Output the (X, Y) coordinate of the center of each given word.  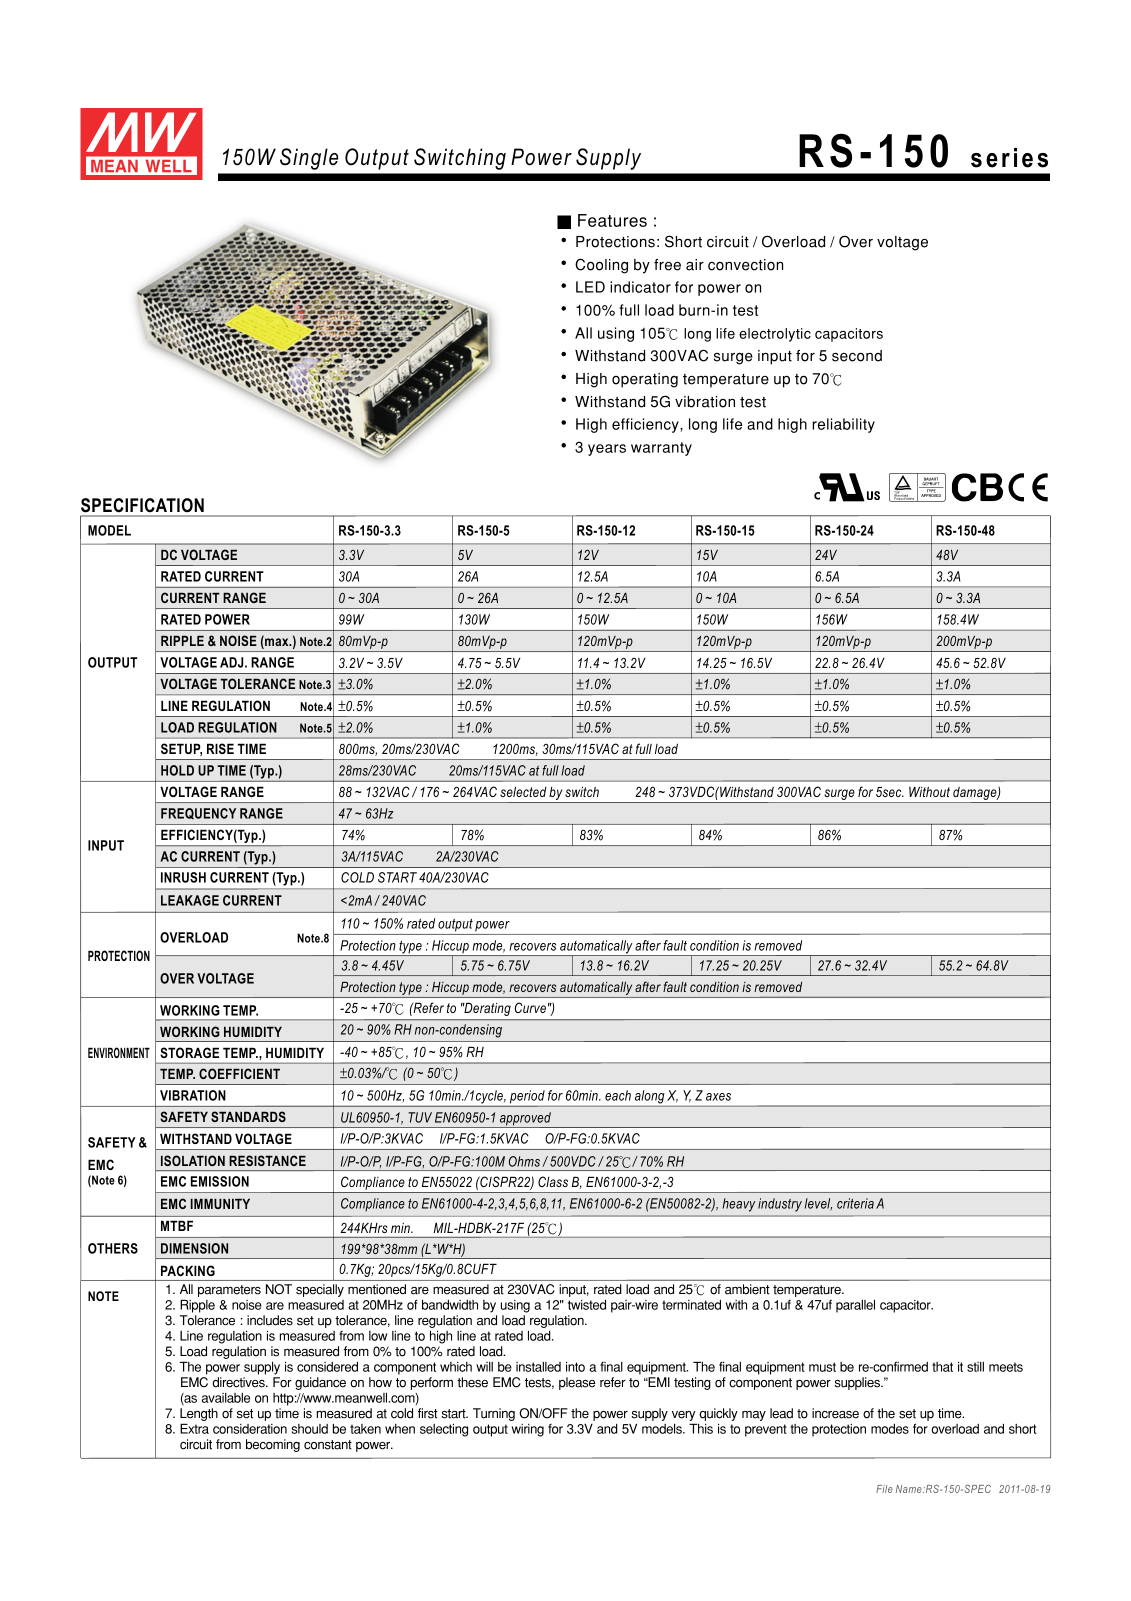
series (1009, 158)
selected (523, 791)
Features (612, 220)
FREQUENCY (198, 813)
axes (718, 1097)
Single (309, 159)
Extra (194, 1428)
